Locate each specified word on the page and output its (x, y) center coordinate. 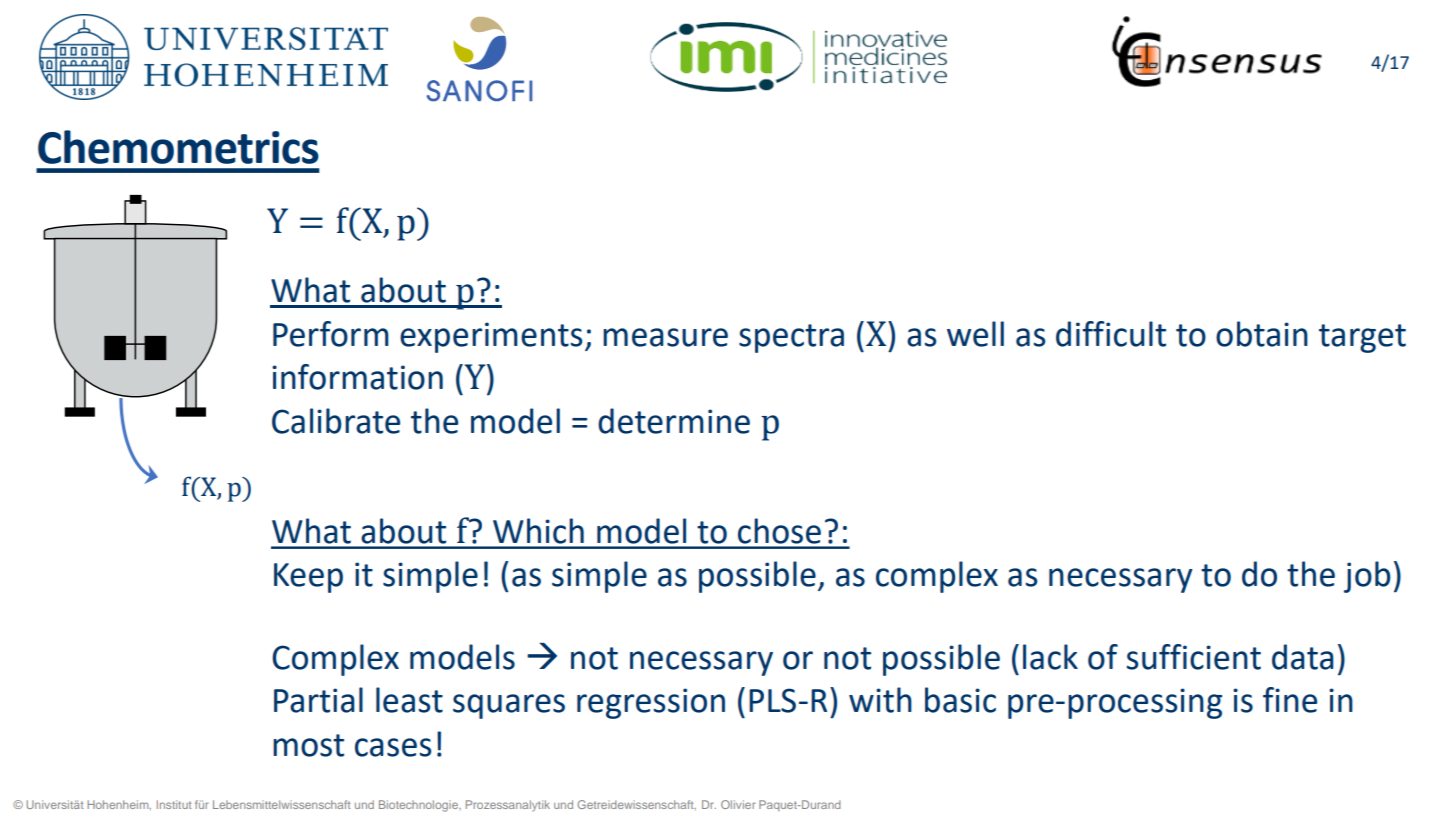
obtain (1262, 334)
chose (779, 531)
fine (1290, 700)
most (308, 745)
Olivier (738, 804)
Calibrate (336, 421)
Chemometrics (178, 147)
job (1367, 577)
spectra (791, 338)
